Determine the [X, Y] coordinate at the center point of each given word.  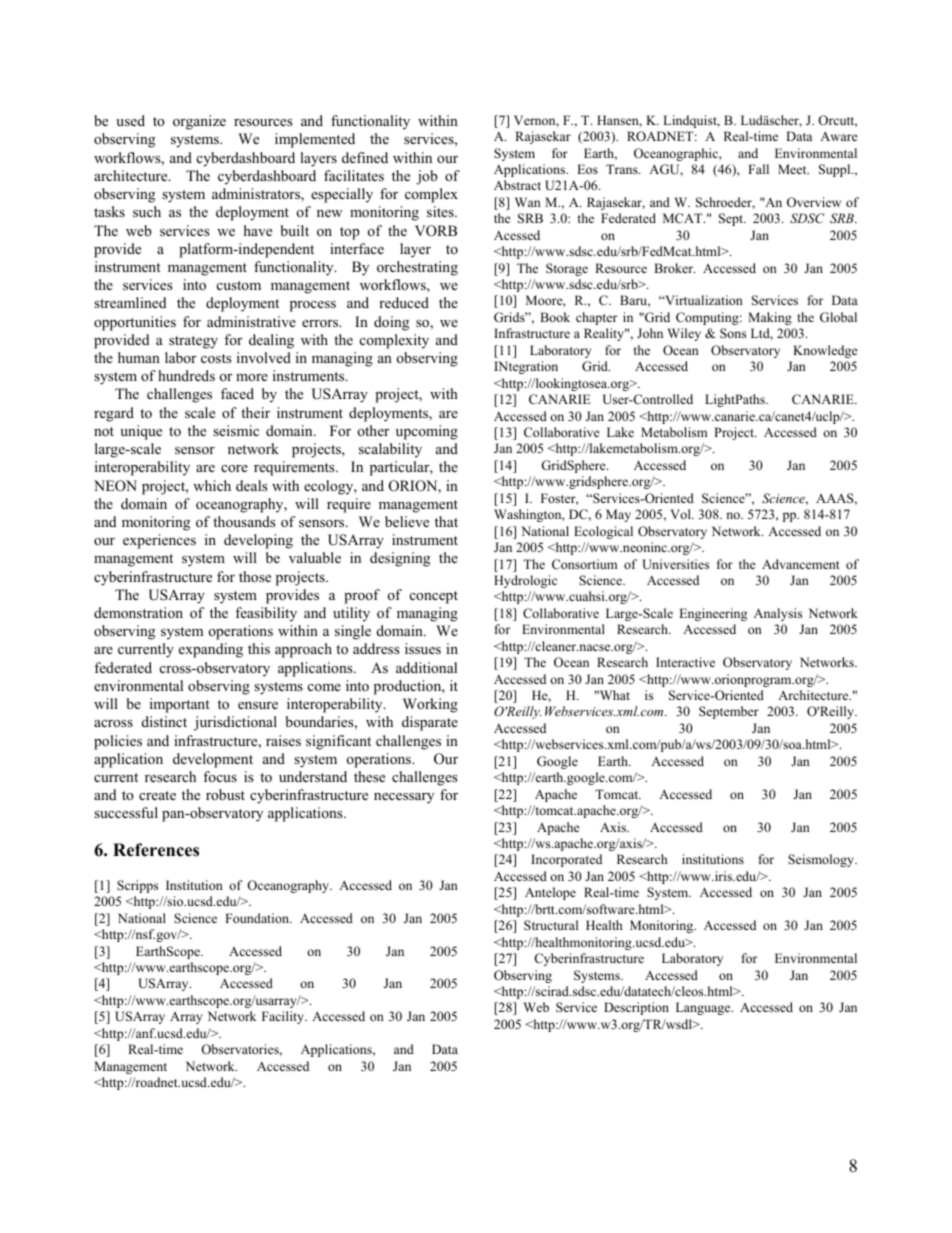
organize [199, 122]
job [427, 177]
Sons [733, 333]
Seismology [822, 860]
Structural [551, 925]
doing [391, 323]
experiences [159, 541]
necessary [404, 798]
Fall [758, 169]
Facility [284, 1017]
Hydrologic [525, 581]
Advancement [801, 564]
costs [216, 358]
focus [220, 776]
